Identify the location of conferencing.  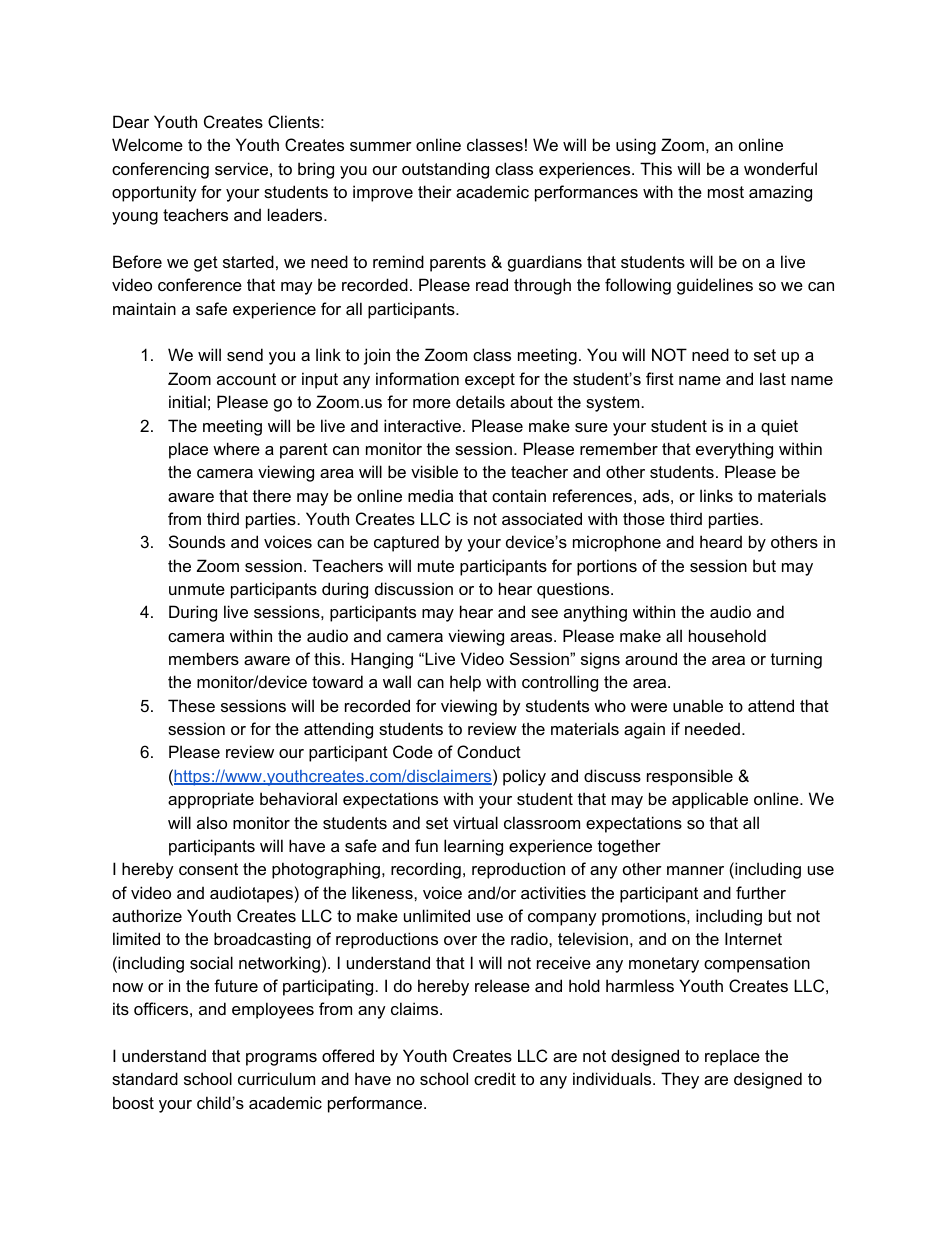
(160, 170).
